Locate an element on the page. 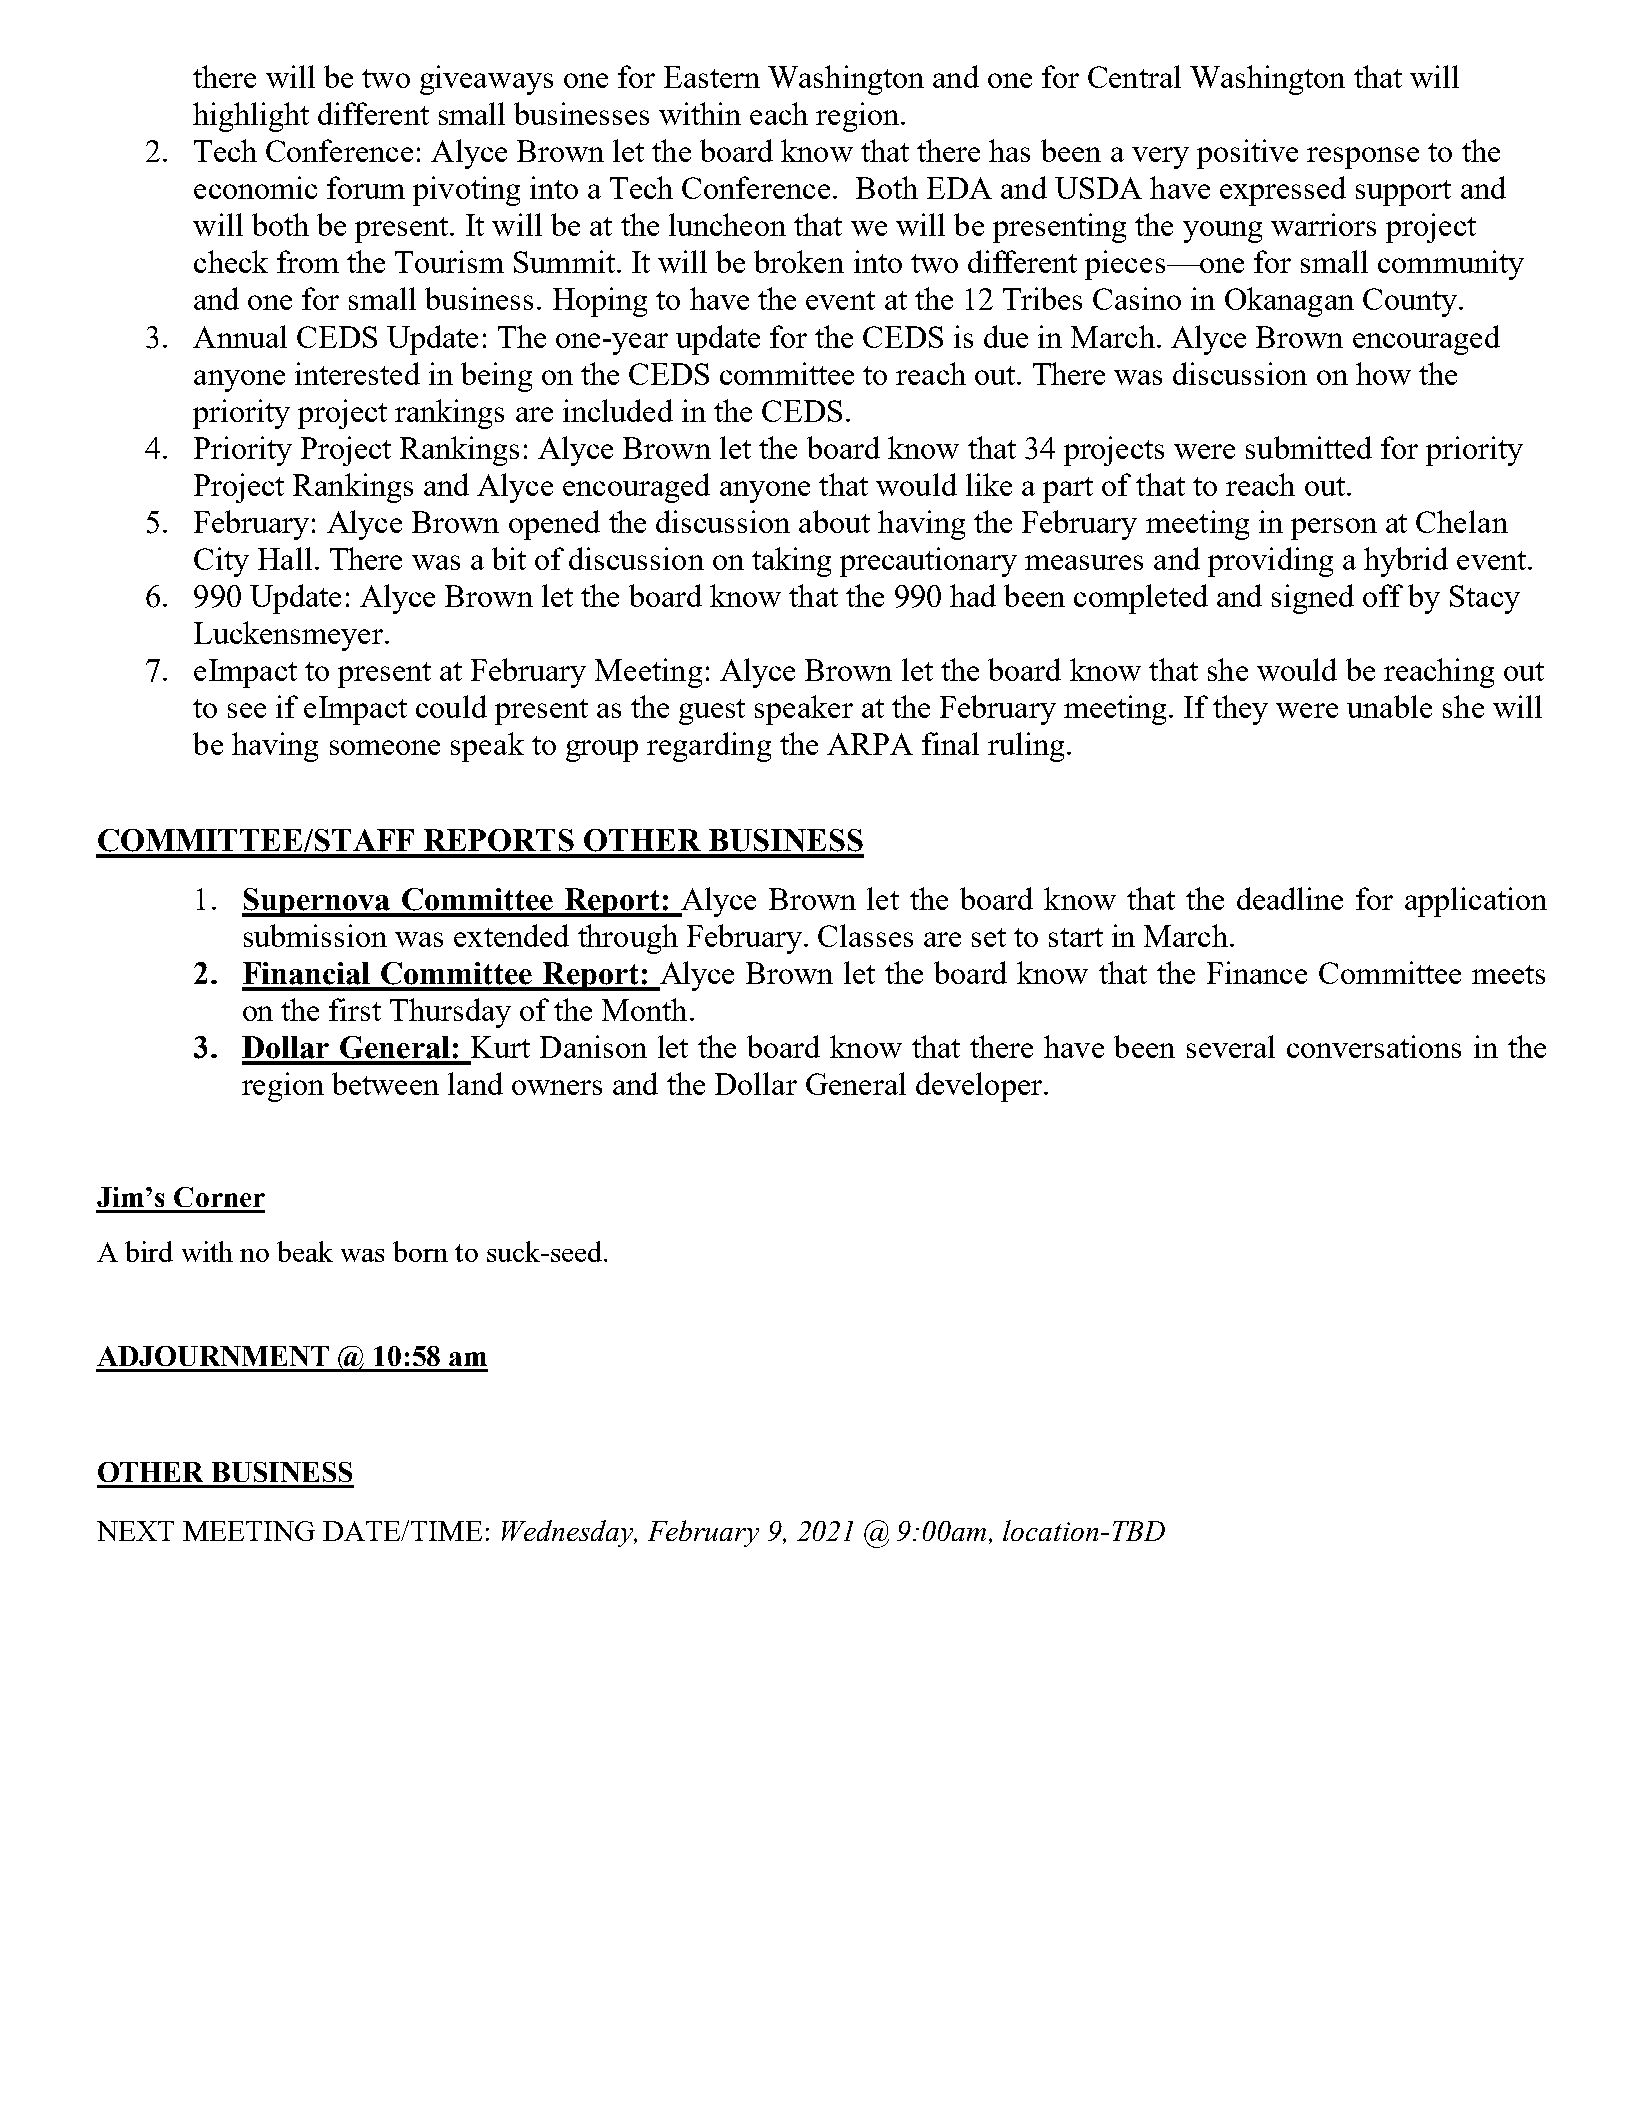 This document has height=2128, width=1644. highlight is located at coordinates (251, 117).
